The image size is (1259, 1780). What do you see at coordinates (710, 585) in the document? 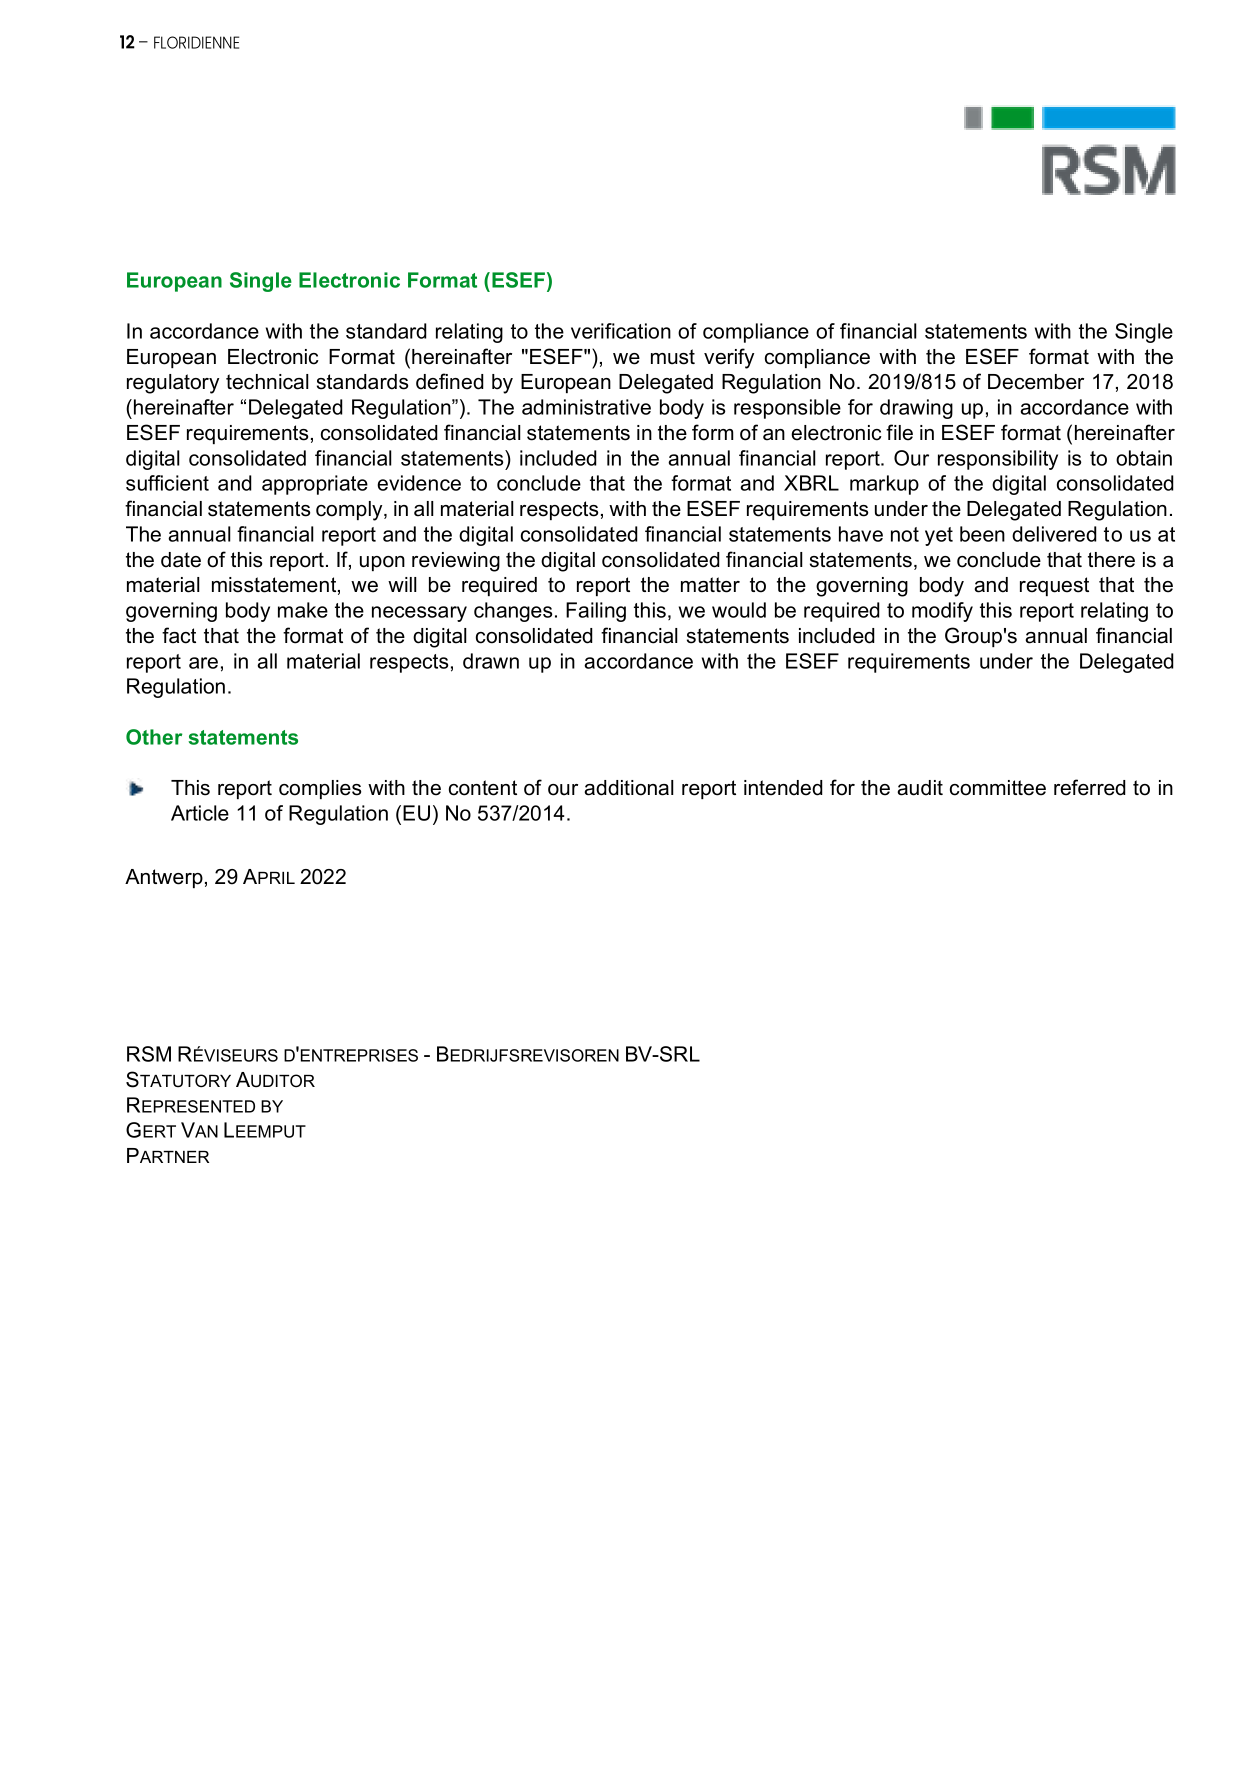
I see `matter` at bounding box center [710, 585].
